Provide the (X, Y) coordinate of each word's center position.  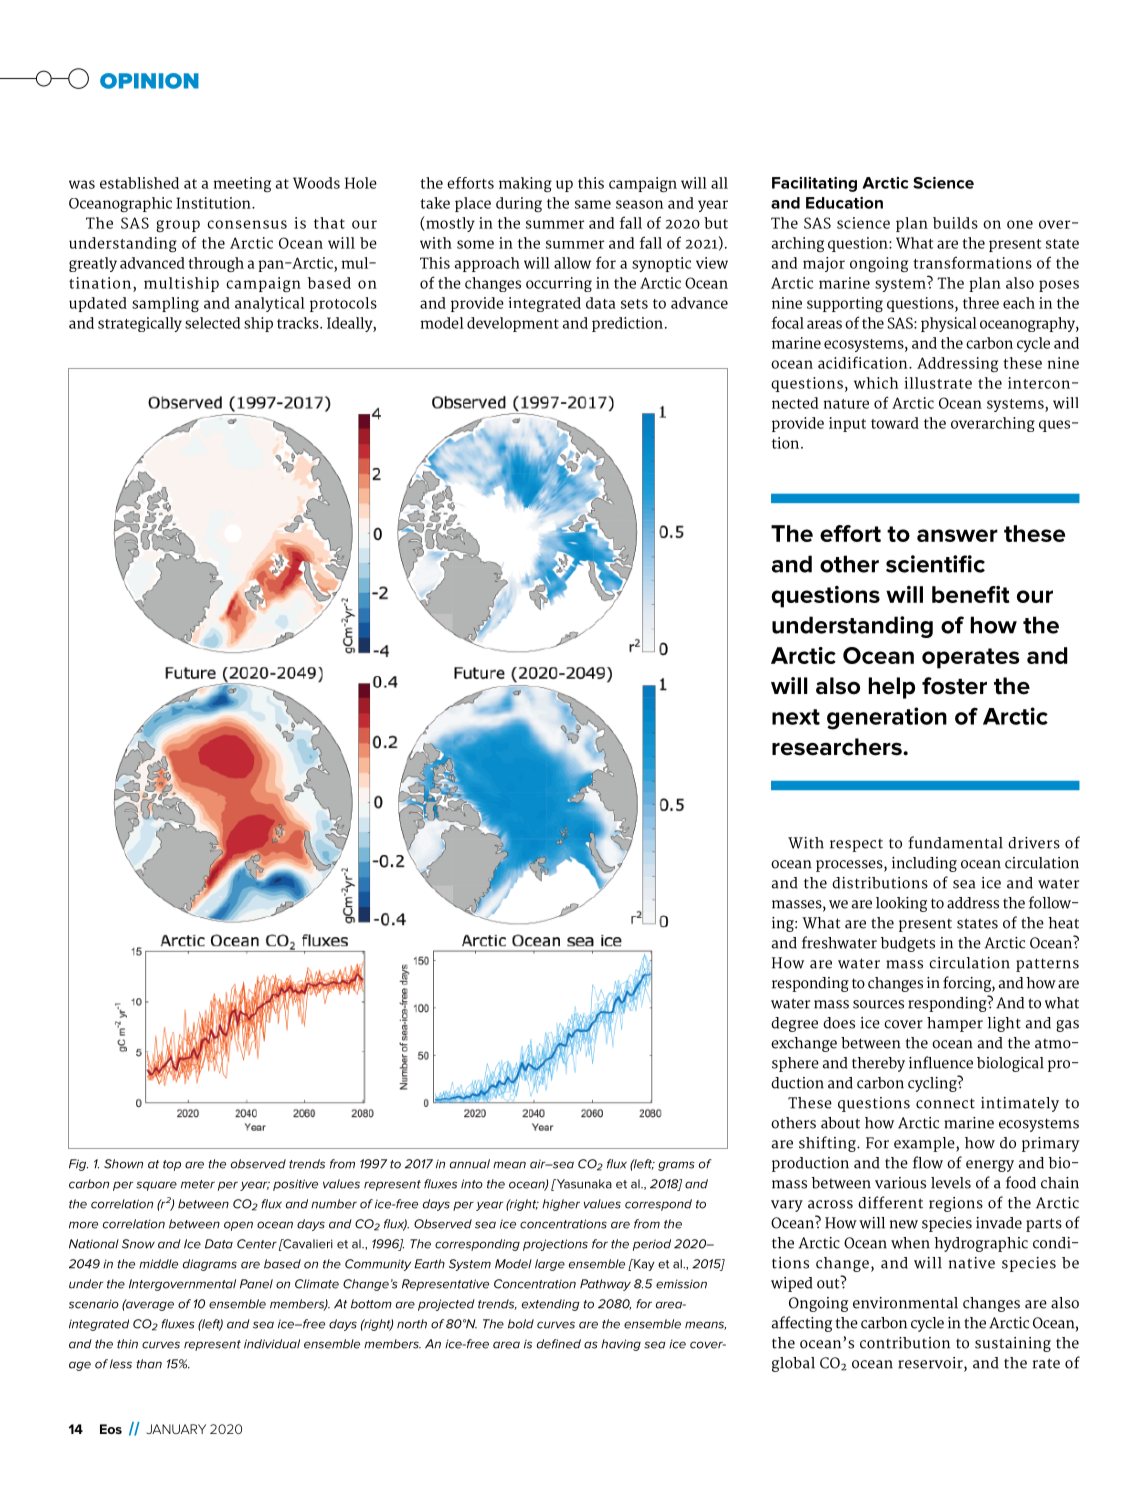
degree (794, 1024)
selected (212, 323)
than (149, 1364)
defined (559, 1344)
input (847, 424)
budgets (908, 944)
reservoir (931, 1364)
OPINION (149, 81)
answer (957, 535)
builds (955, 223)
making (525, 184)
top (172, 1165)
